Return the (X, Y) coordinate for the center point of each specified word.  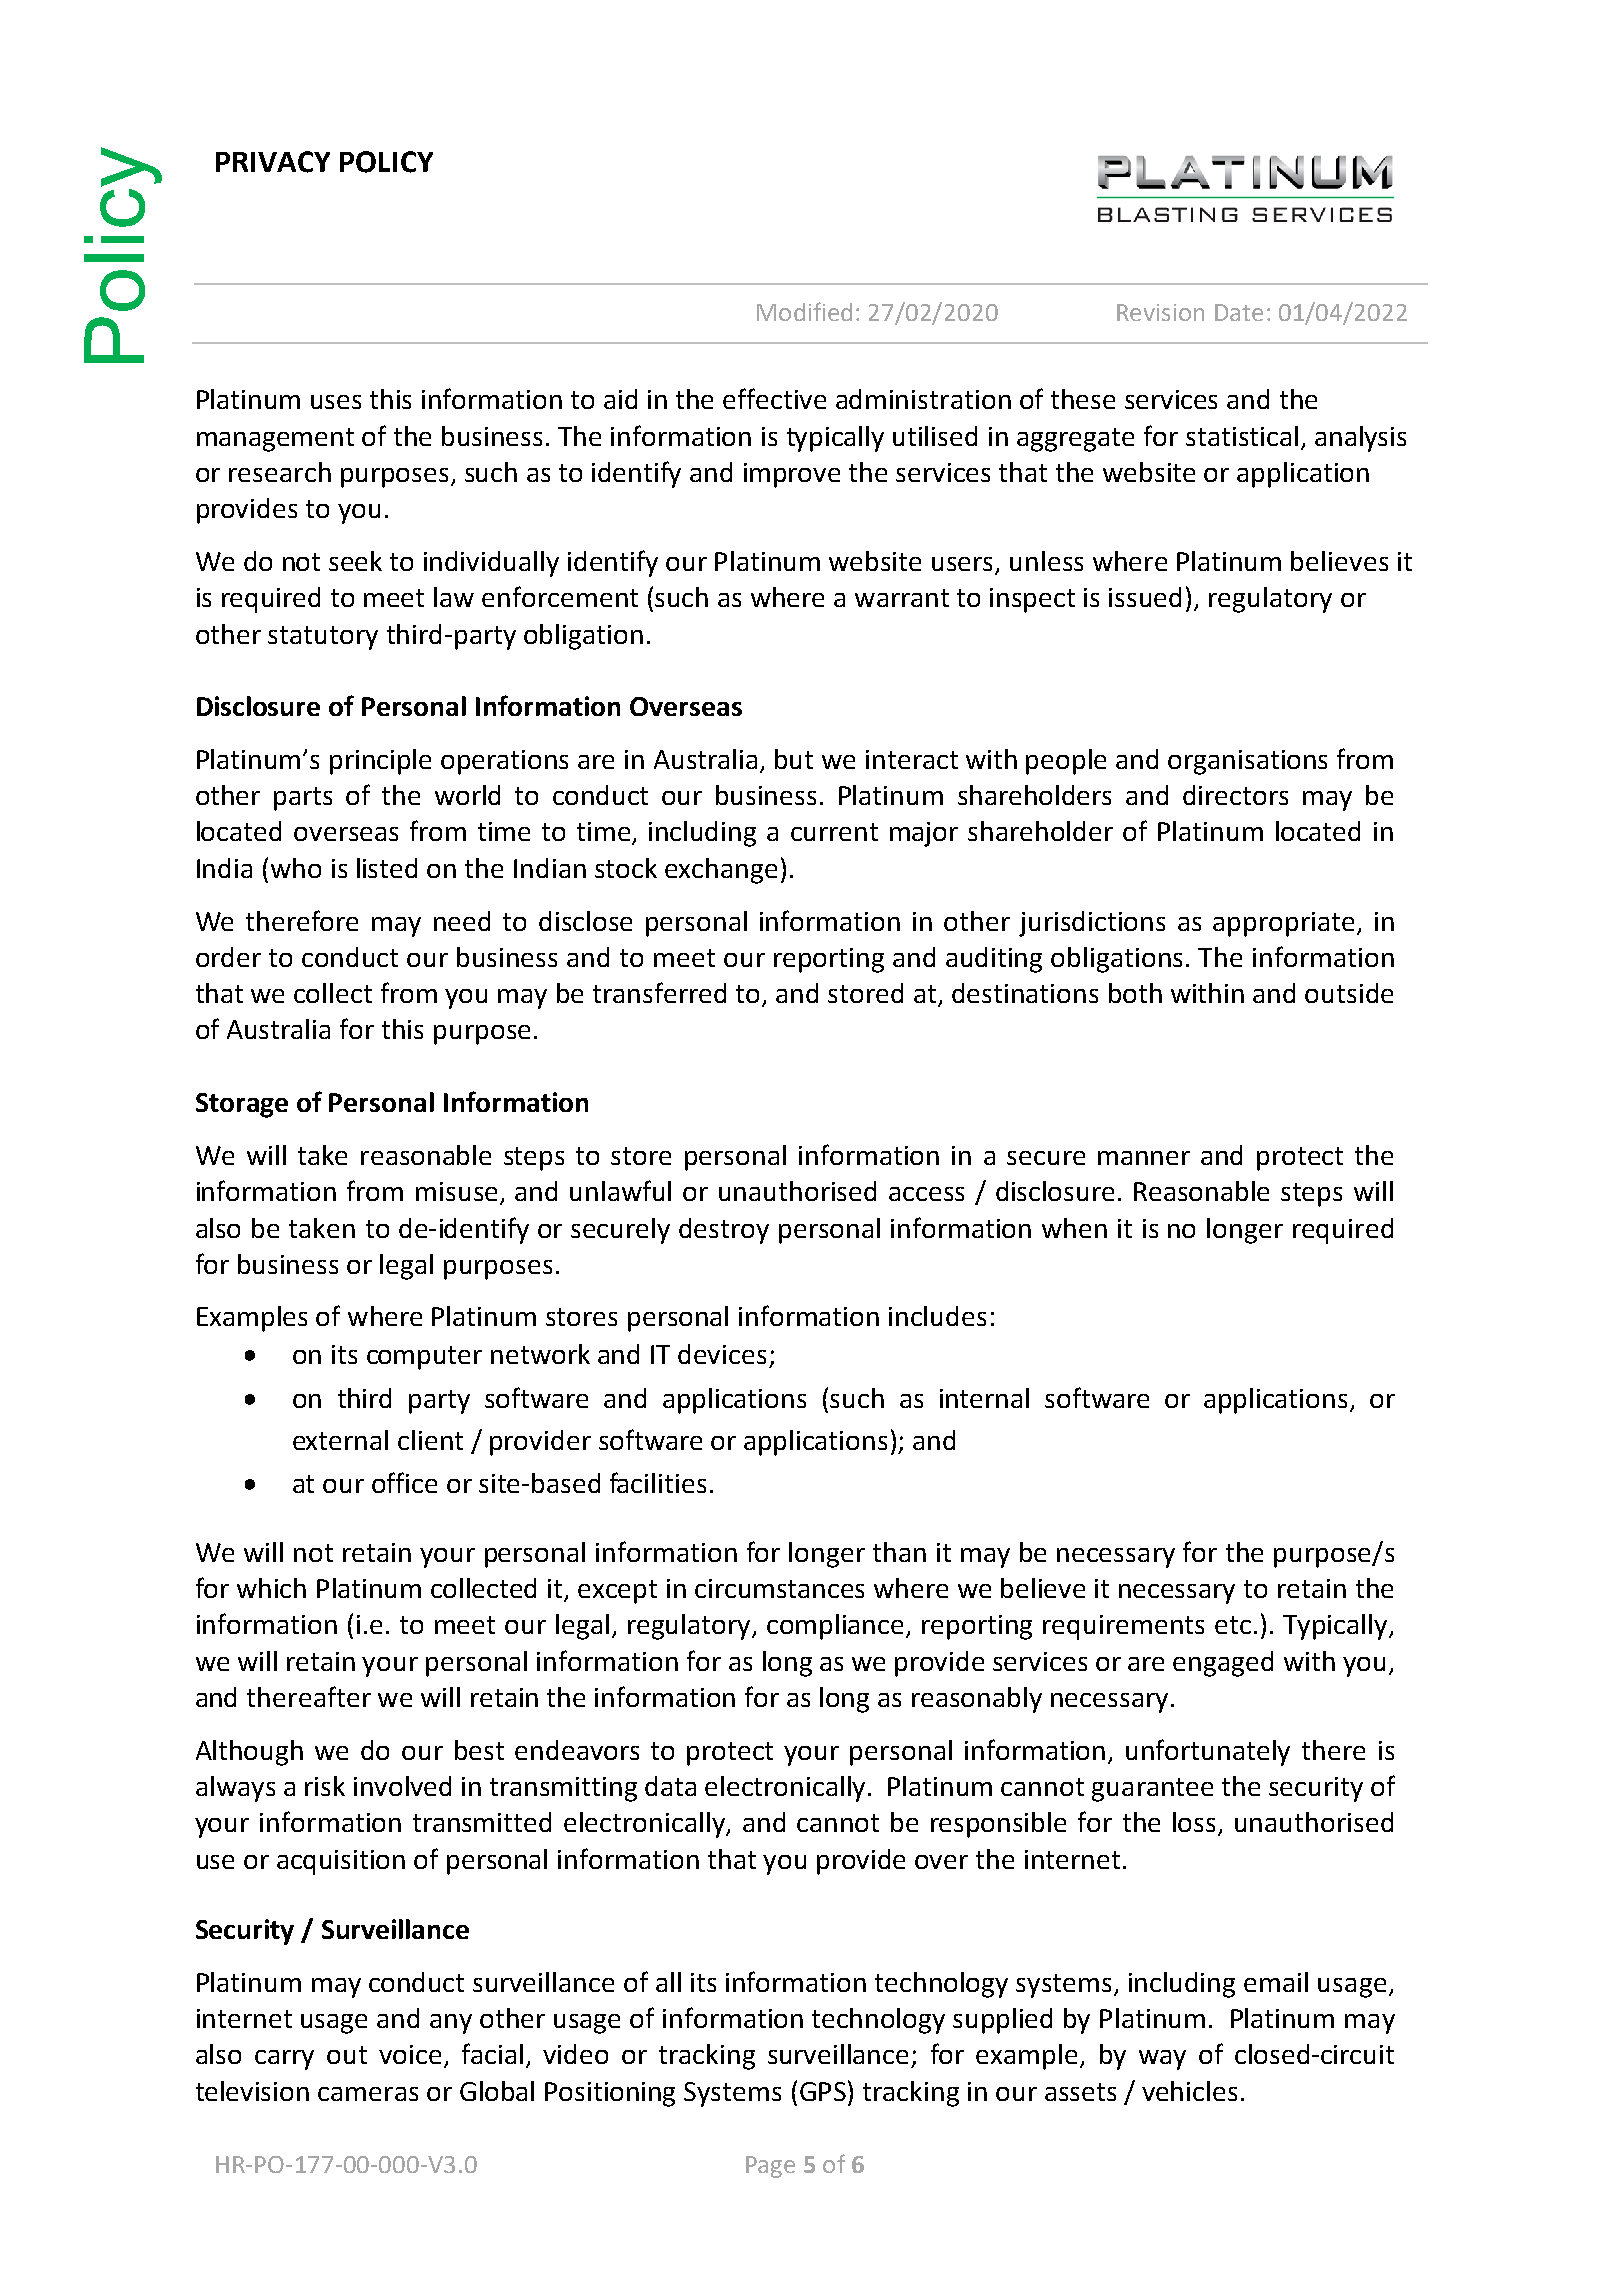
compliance (835, 1627)
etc (1233, 1625)
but (794, 759)
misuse (456, 1191)
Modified (804, 311)
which (271, 1588)
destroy (724, 1231)
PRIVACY (273, 162)
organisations (1247, 762)
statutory (323, 638)
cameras (368, 2094)
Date (1239, 312)
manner (1144, 1158)
